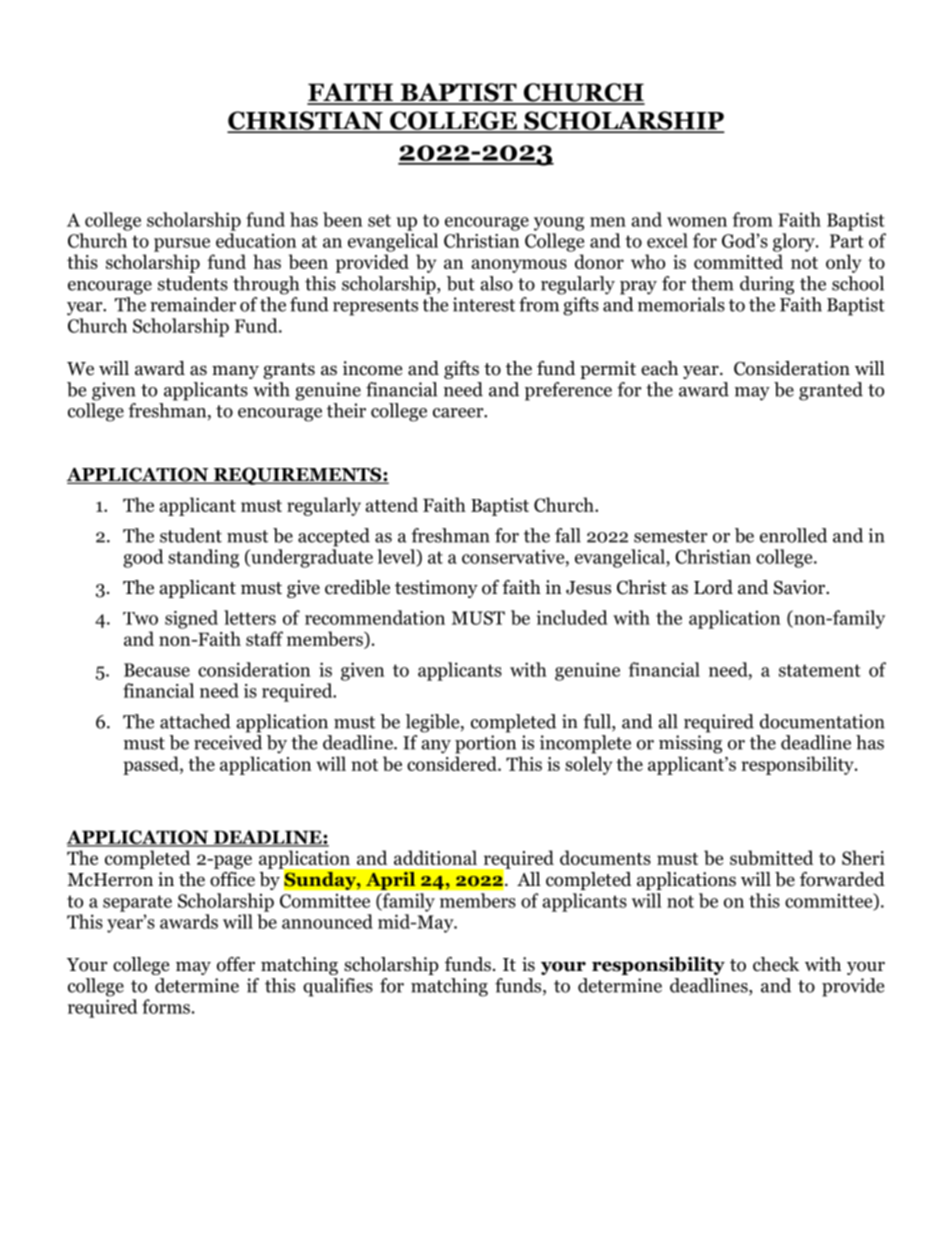 The height and width of the document is (1233, 952). I want to click on considered, so click(453, 763).
